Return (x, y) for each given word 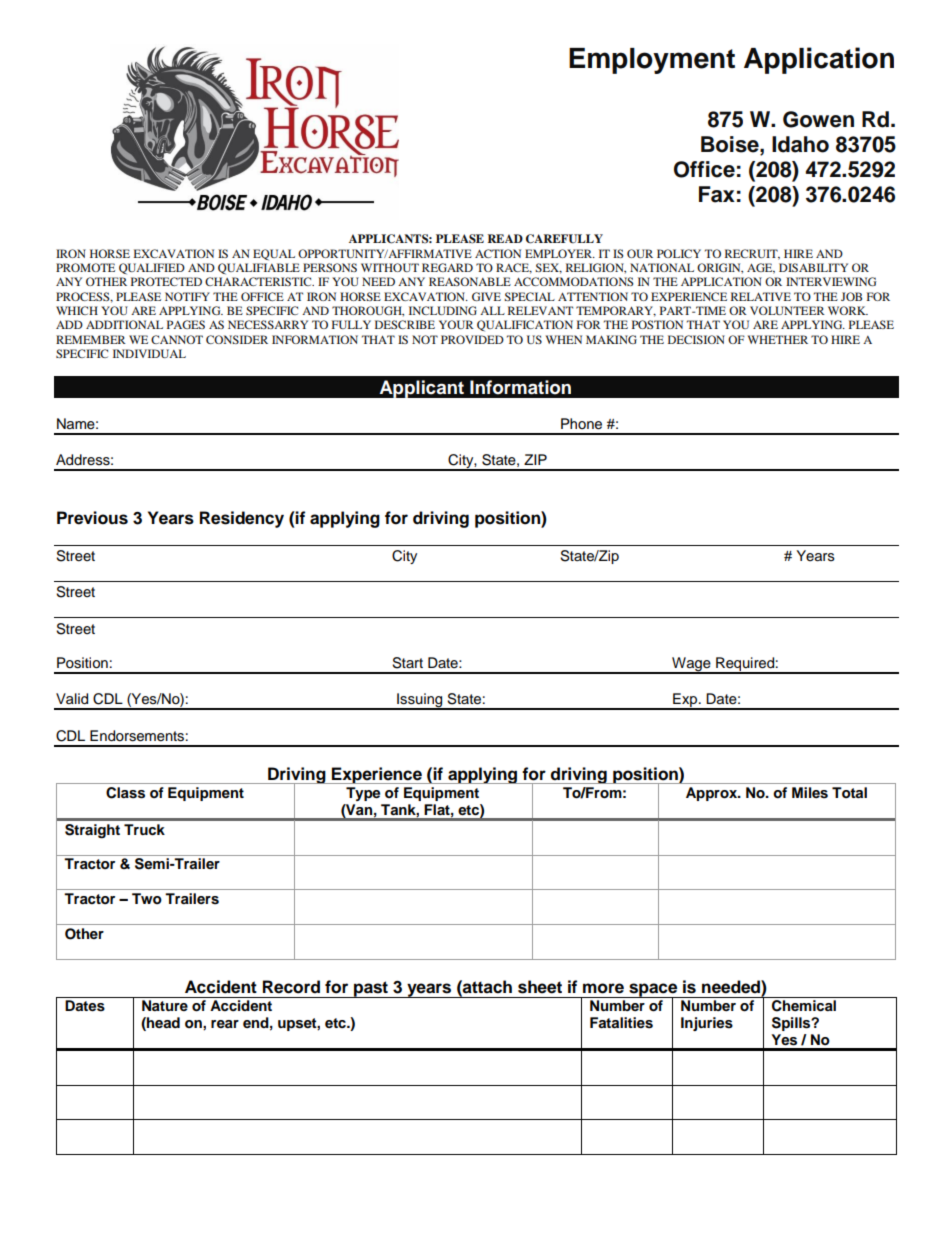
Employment (652, 61)
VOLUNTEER (787, 310)
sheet (540, 987)
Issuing (420, 701)
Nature (165, 1005)
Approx (713, 794)
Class (125, 793)
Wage (691, 665)
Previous (92, 518)
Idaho (800, 144)
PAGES (186, 324)
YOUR (456, 324)
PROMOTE (85, 267)
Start (407, 663)
